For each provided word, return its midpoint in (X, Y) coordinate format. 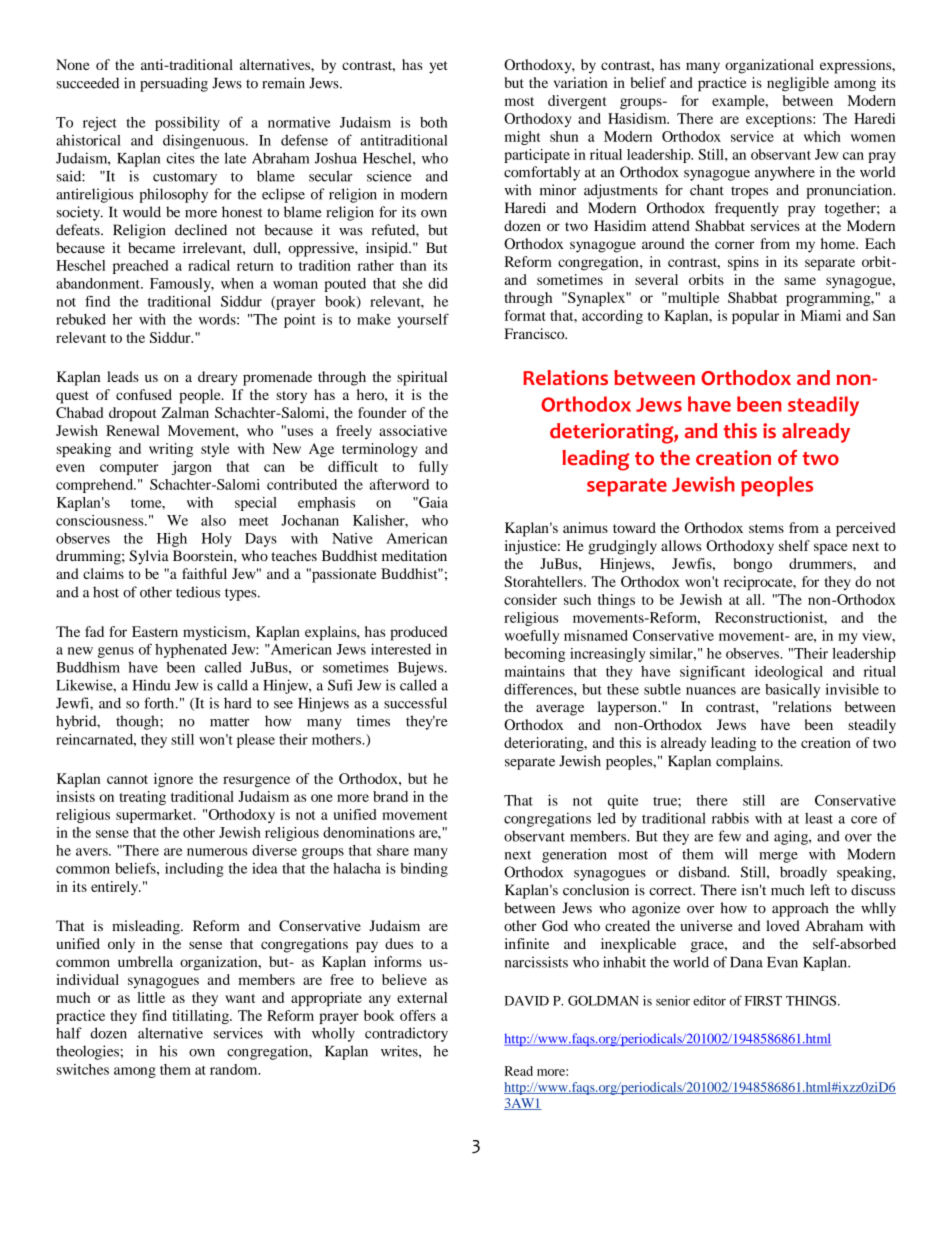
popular (755, 317)
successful (415, 703)
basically (792, 690)
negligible (798, 84)
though (138, 722)
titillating (201, 1017)
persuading (174, 84)
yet (438, 67)
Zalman (185, 412)
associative (413, 430)
